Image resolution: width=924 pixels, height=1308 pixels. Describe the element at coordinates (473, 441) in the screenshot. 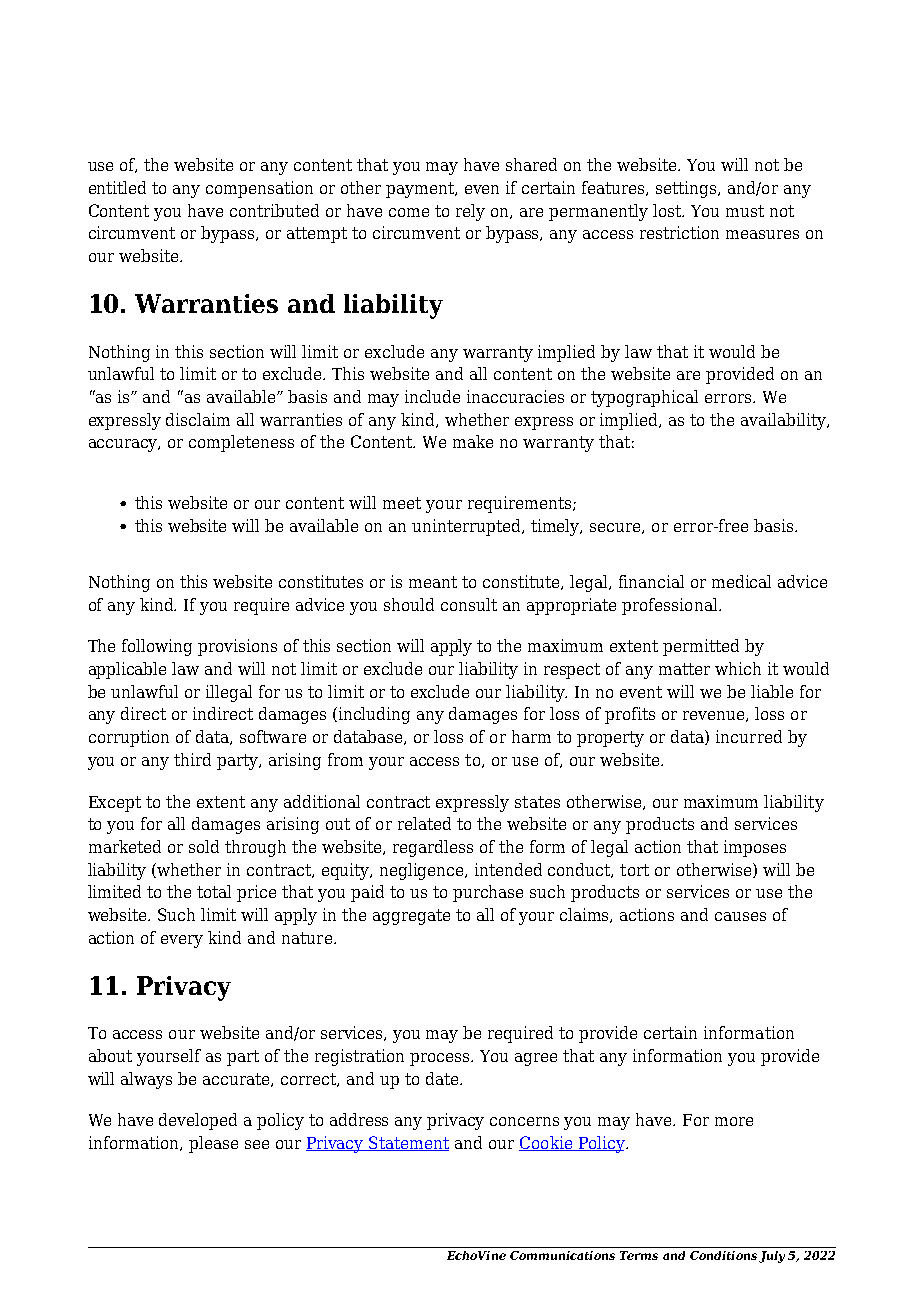

I see `make` at that location.
